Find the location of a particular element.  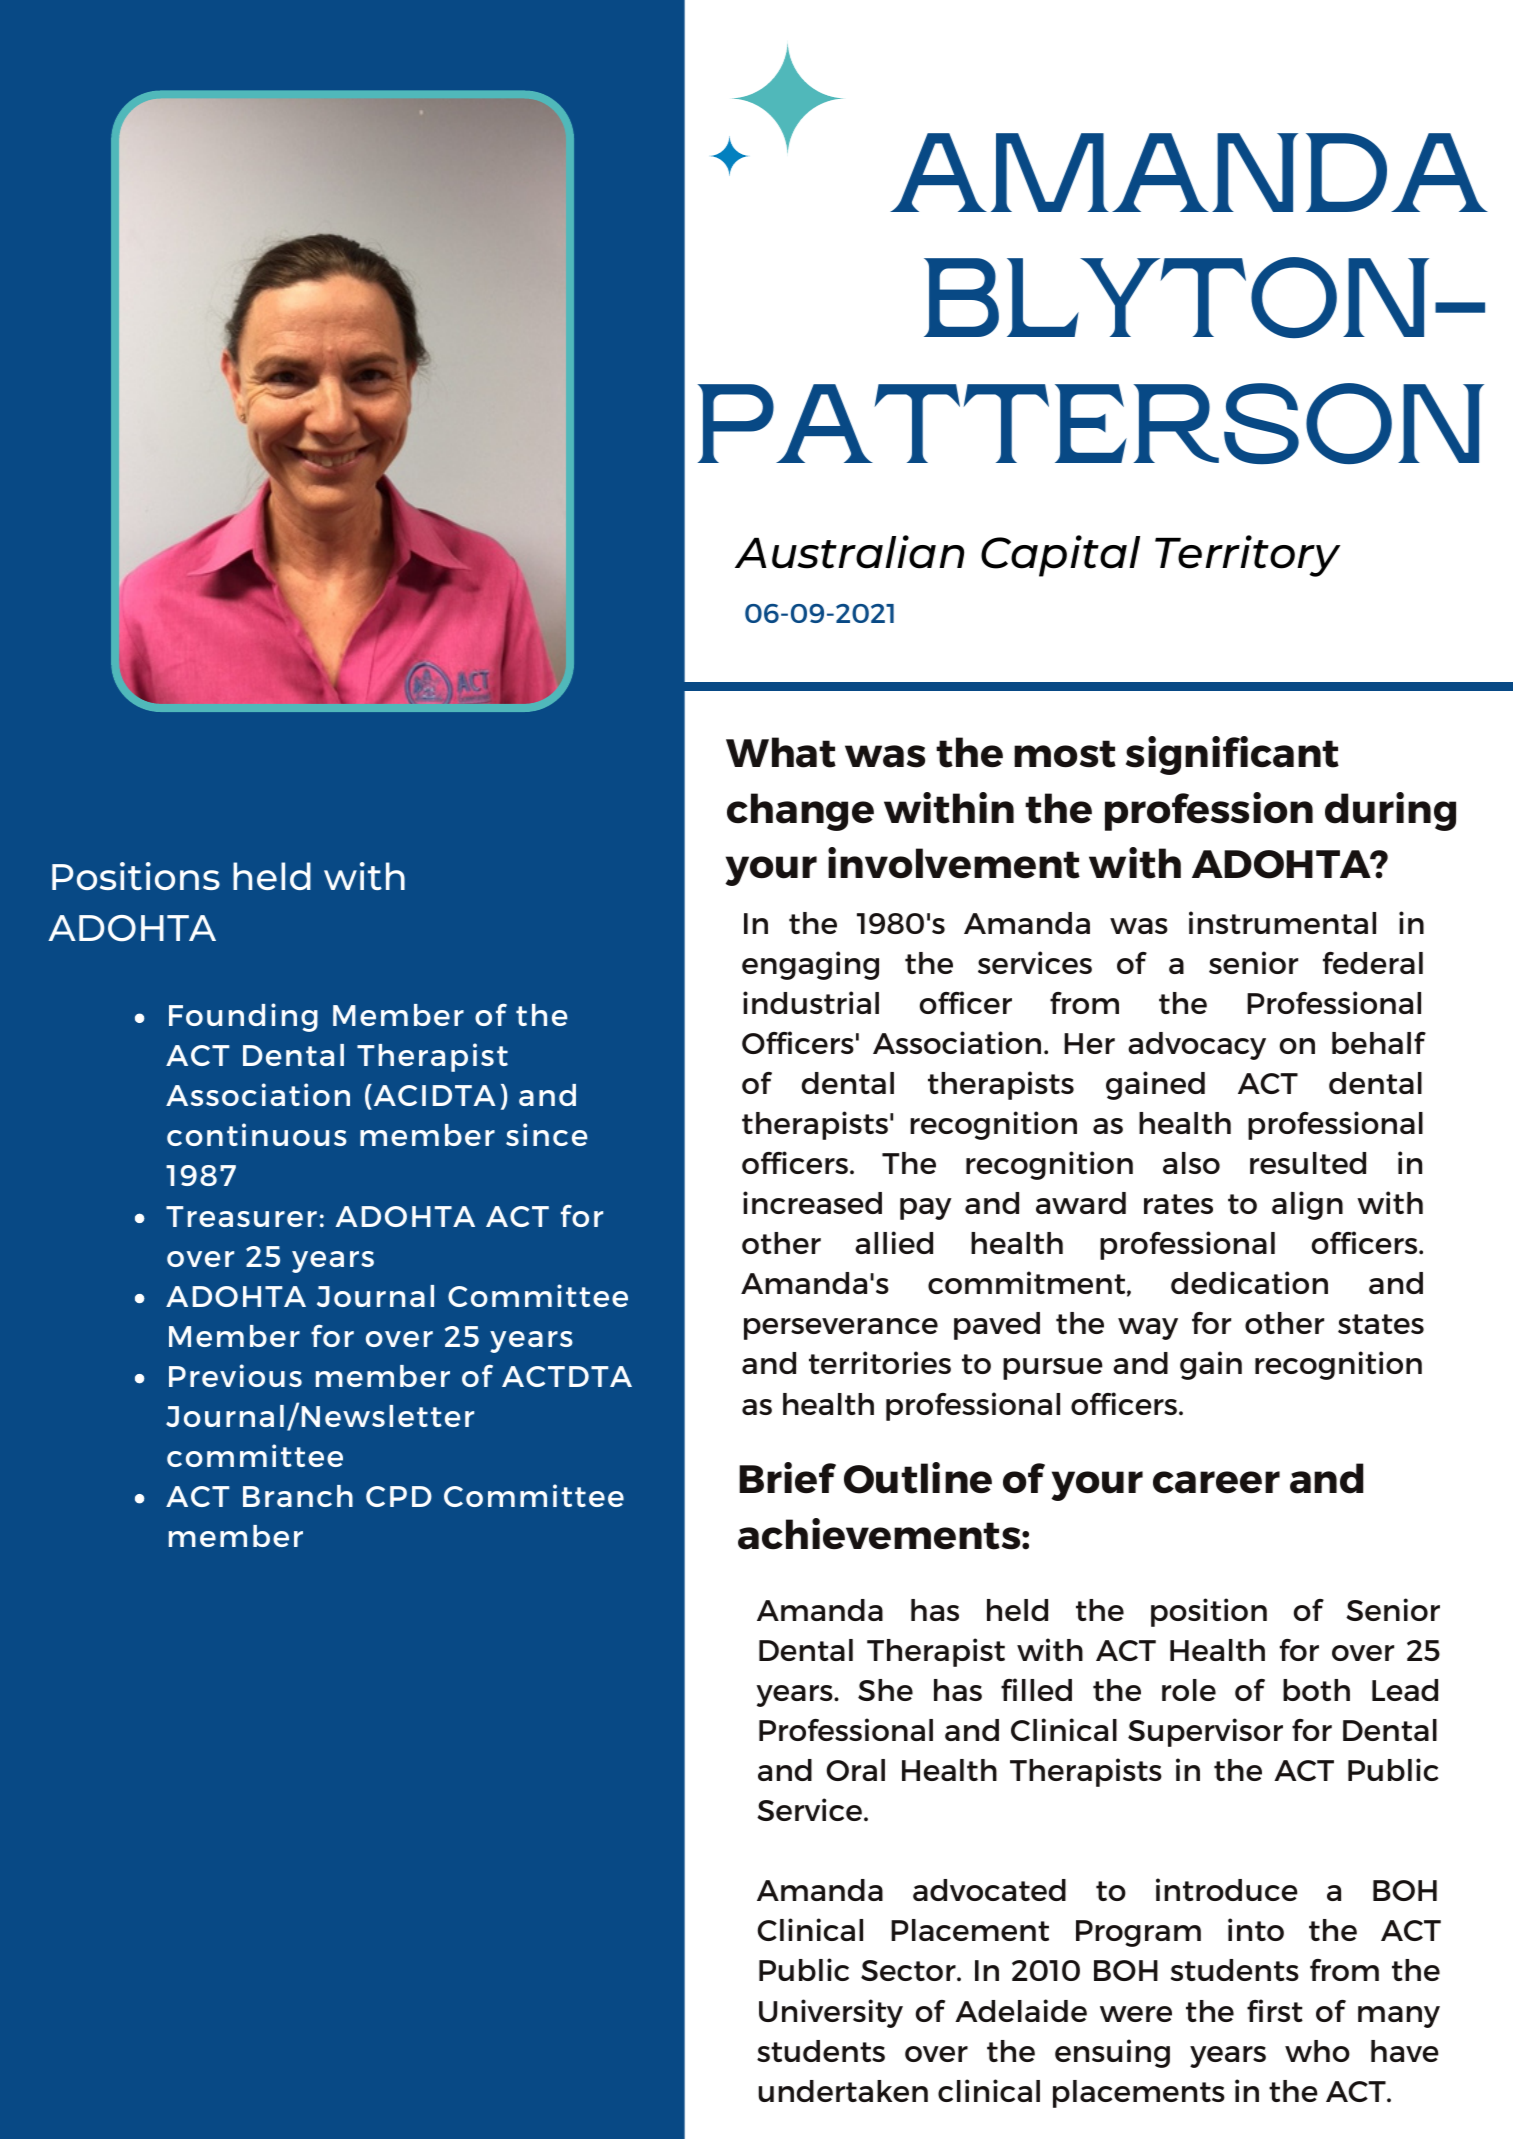

dedication is located at coordinates (1249, 1282).
